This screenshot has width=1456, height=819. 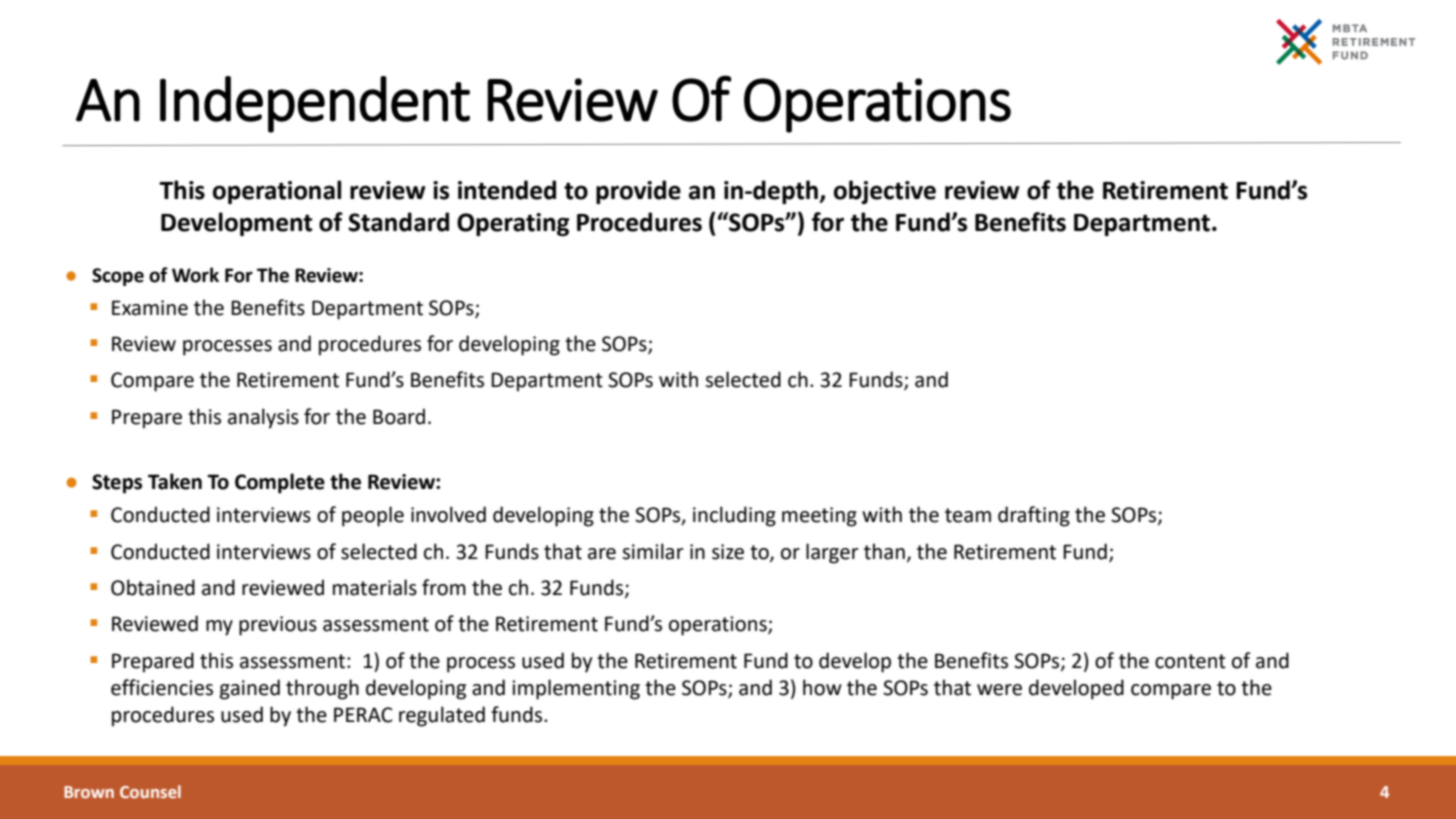 I want to click on provide, so click(x=638, y=192).
